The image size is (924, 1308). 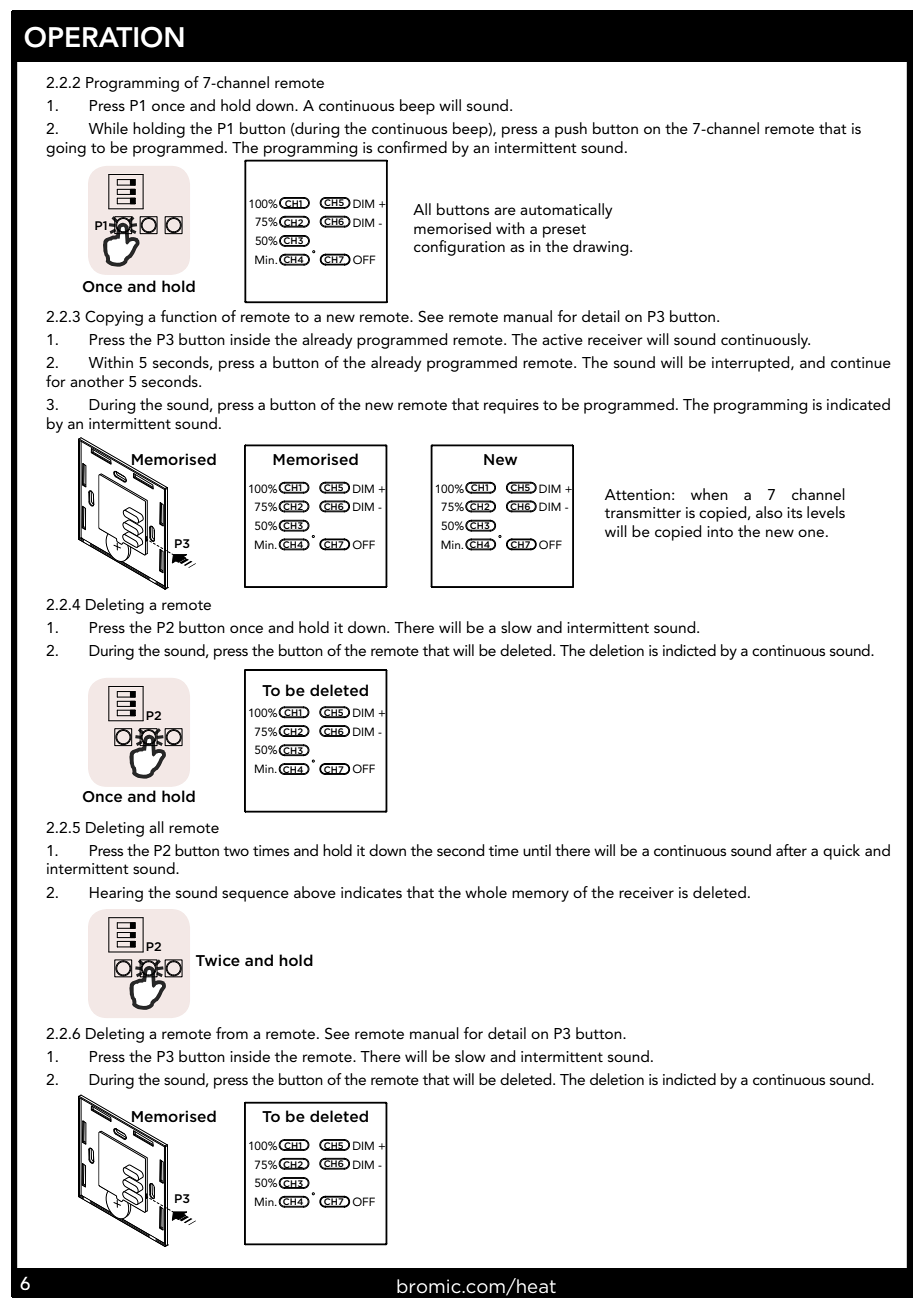 What do you see at coordinates (459, 248) in the screenshot?
I see `configuration` at bounding box center [459, 248].
